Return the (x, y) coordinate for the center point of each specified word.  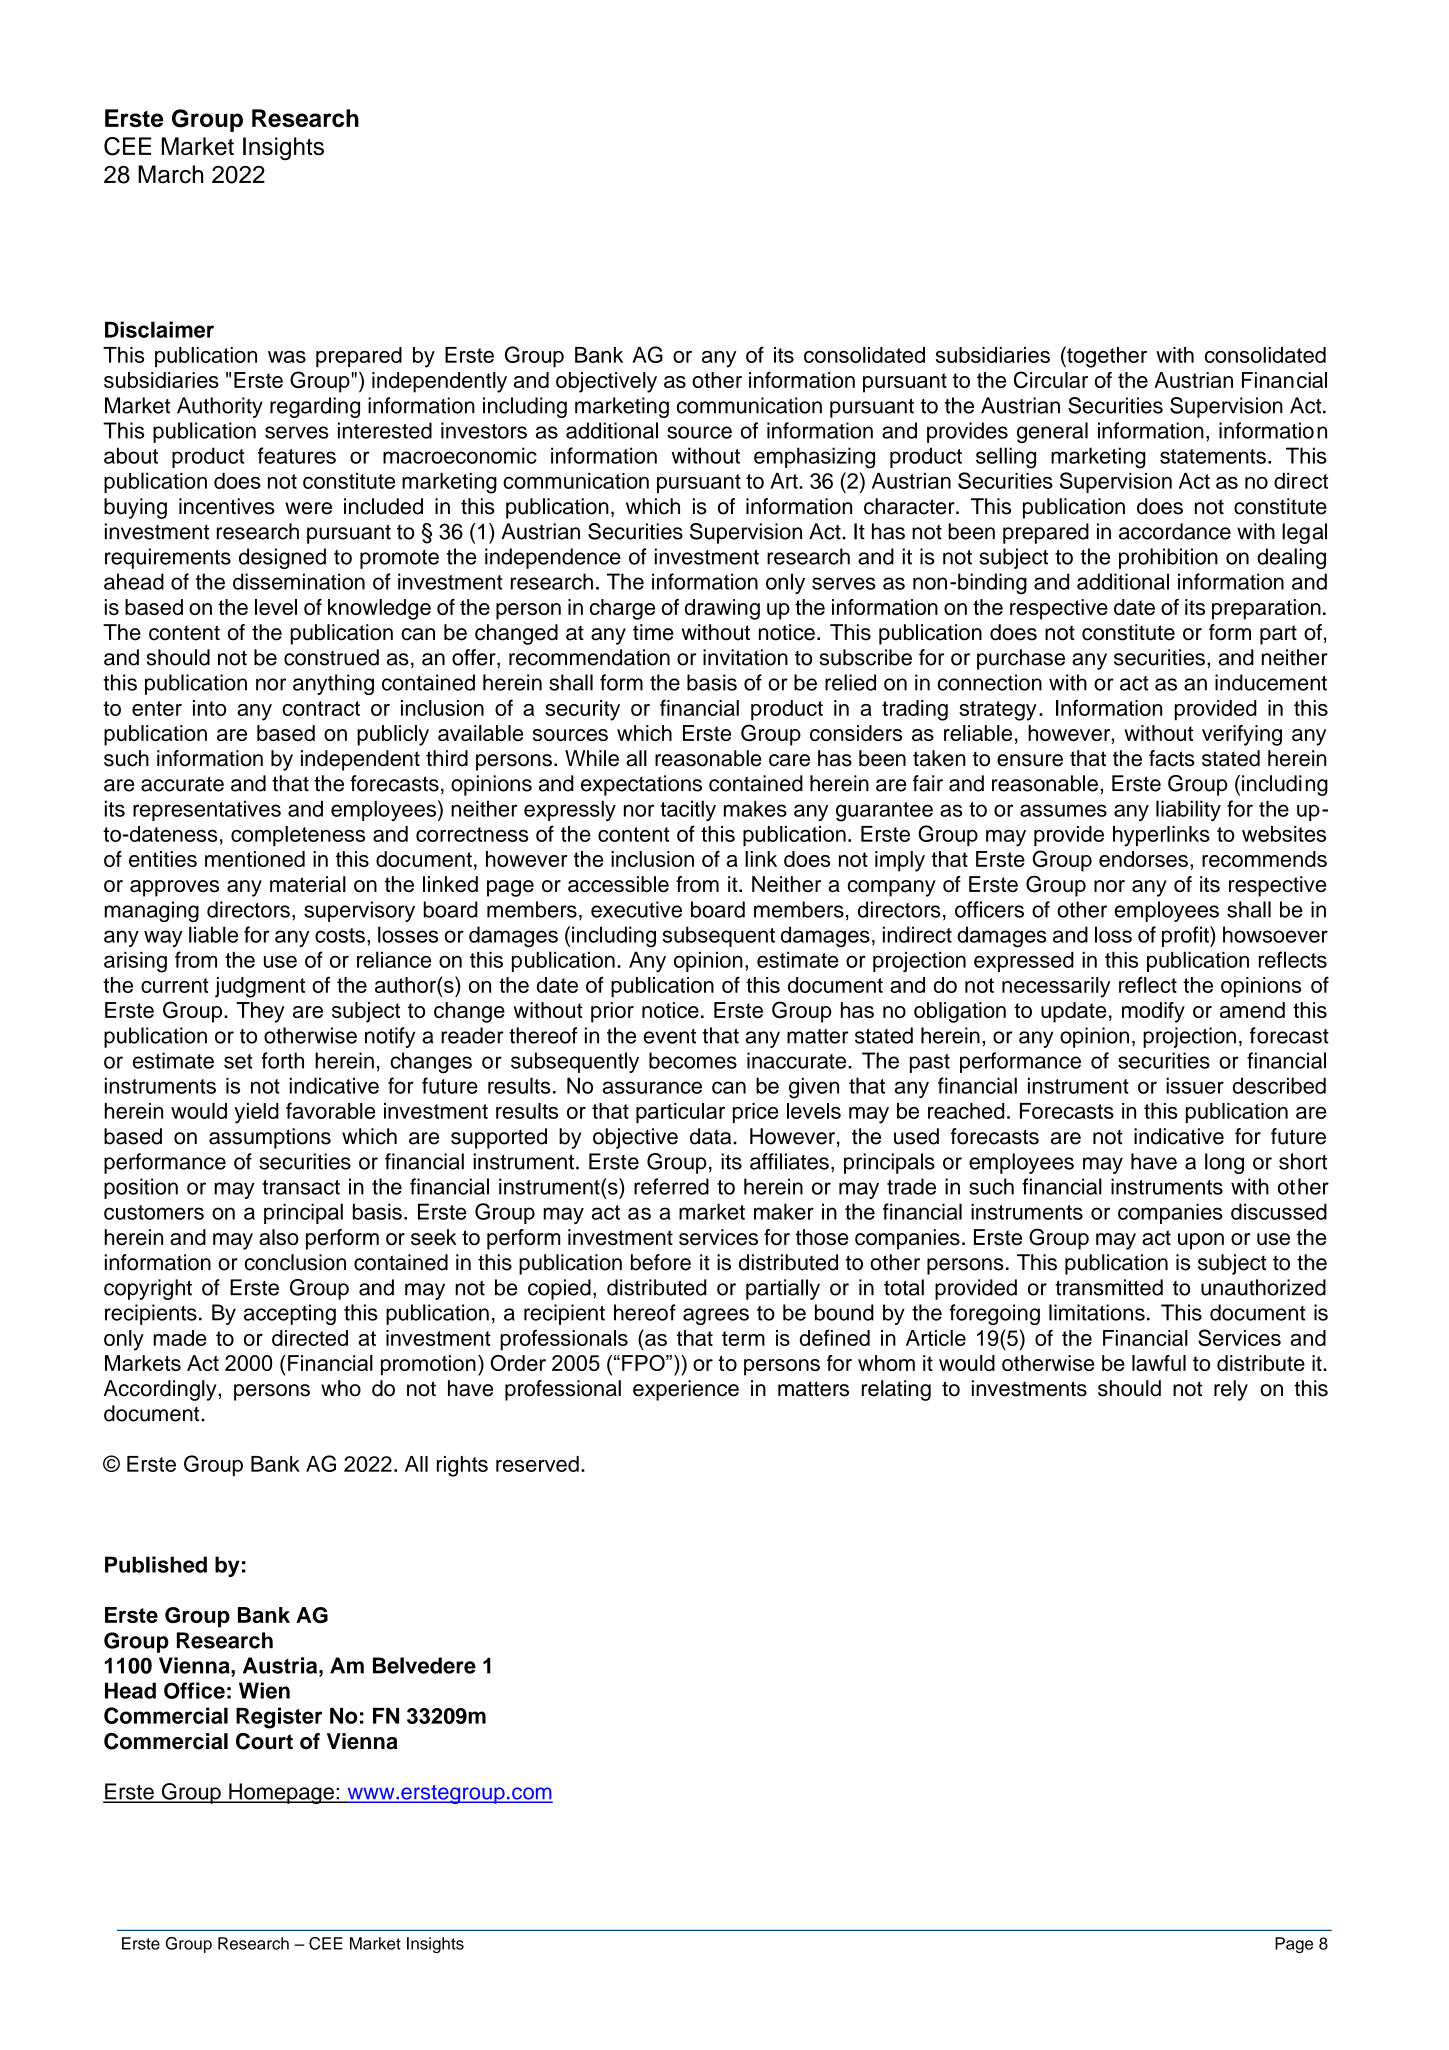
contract (321, 708)
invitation (745, 657)
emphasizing (814, 458)
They (260, 1012)
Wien (264, 1690)
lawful (1159, 1363)
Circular (1051, 379)
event (669, 1036)
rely (1231, 1390)
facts (1172, 758)
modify (1153, 1012)
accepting (290, 1314)
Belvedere (424, 1665)
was (287, 357)
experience (686, 1390)
